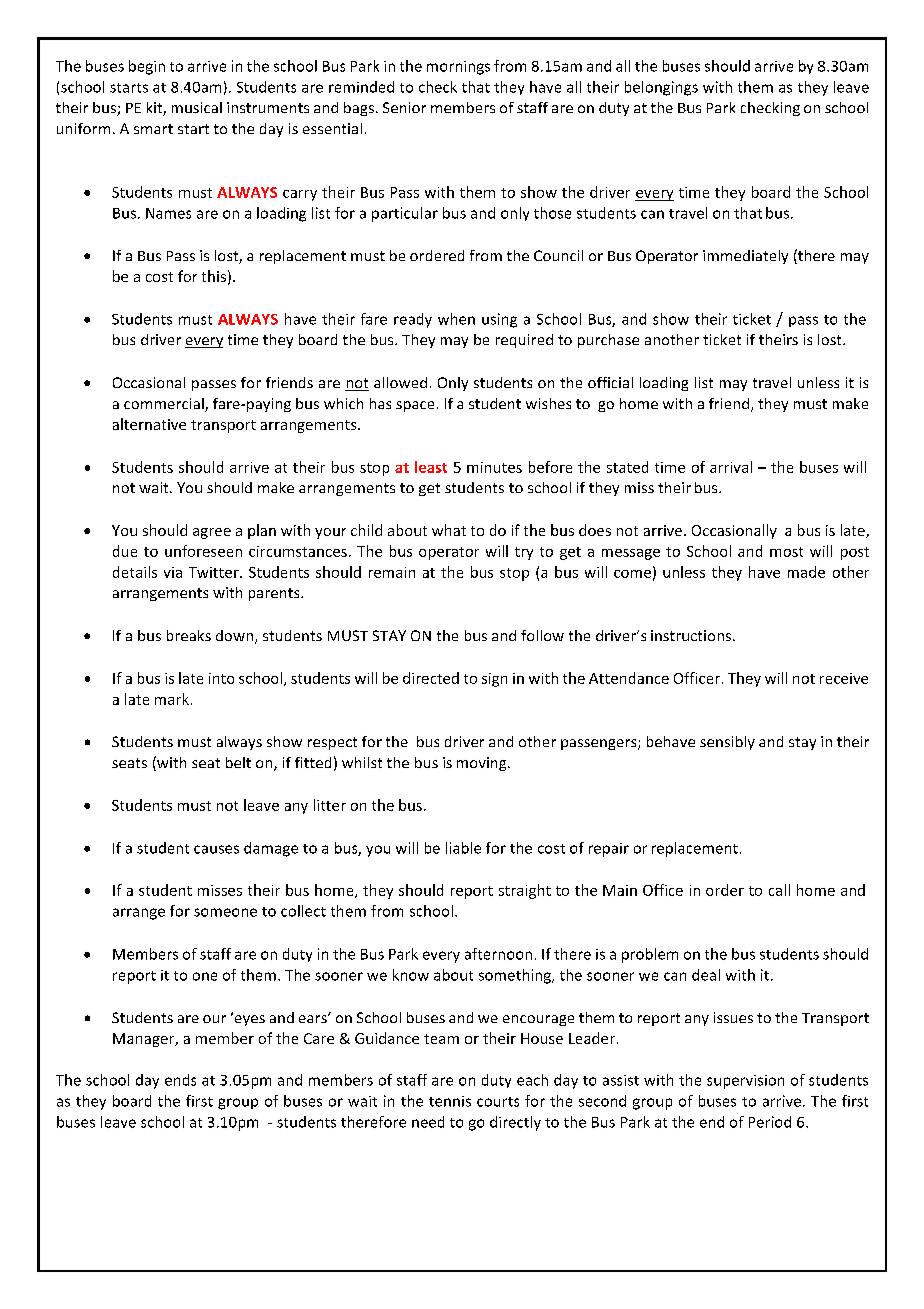  Describe the element at coordinates (524, 553) in the screenshot. I see `try` at that location.
